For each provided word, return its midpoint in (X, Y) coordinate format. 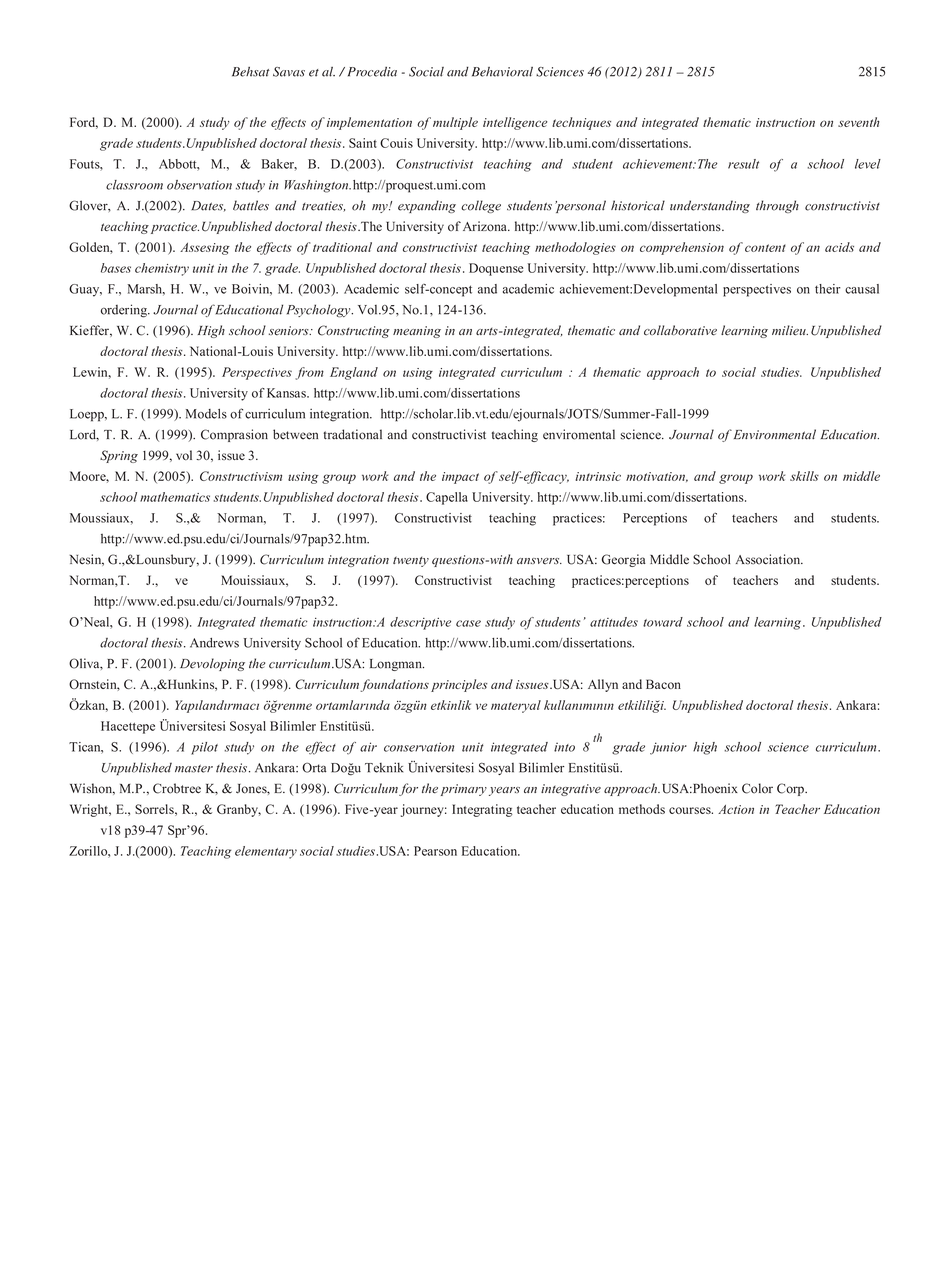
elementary (266, 852)
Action (736, 809)
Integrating (482, 810)
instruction (785, 122)
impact (460, 478)
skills (804, 476)
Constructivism (241, 476)
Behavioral (502, 72)
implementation (369, 123)
